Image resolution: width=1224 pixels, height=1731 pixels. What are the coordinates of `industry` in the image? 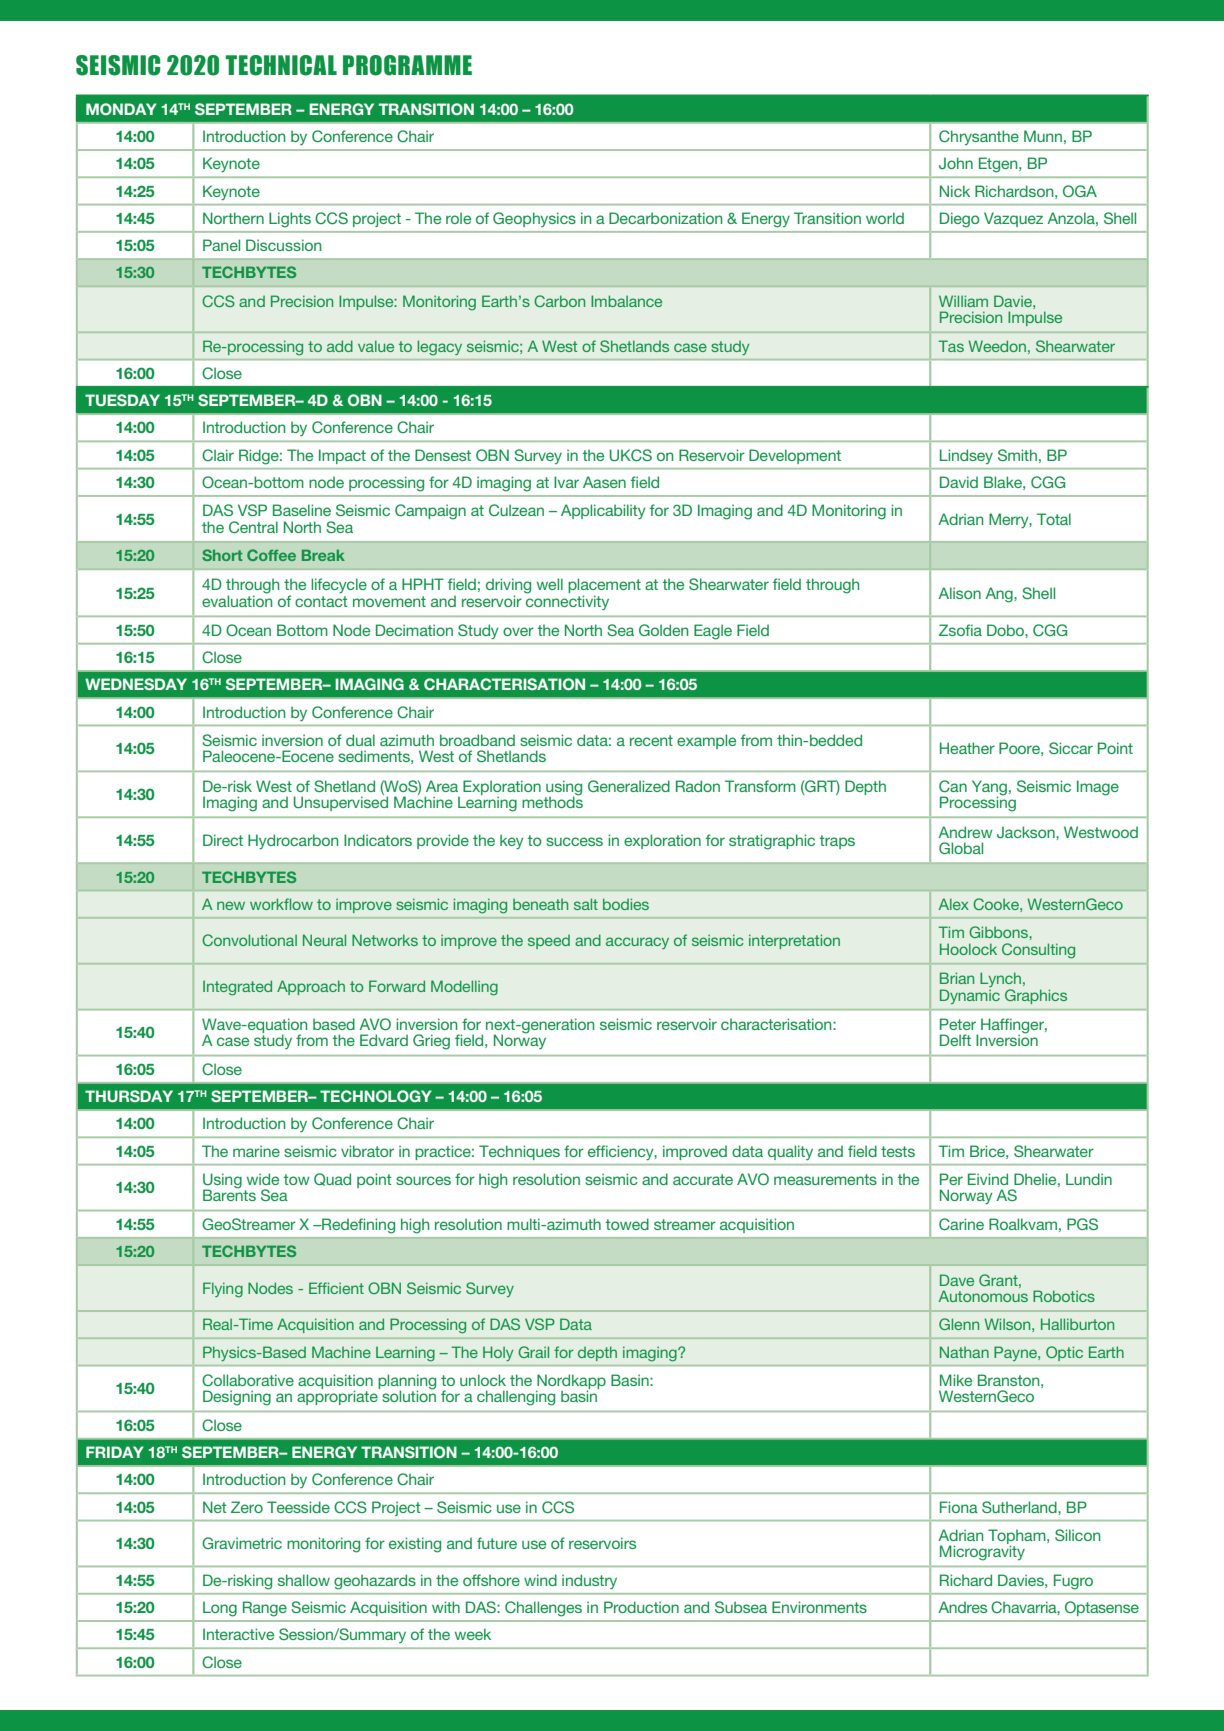 It's located at (589, 1581).
